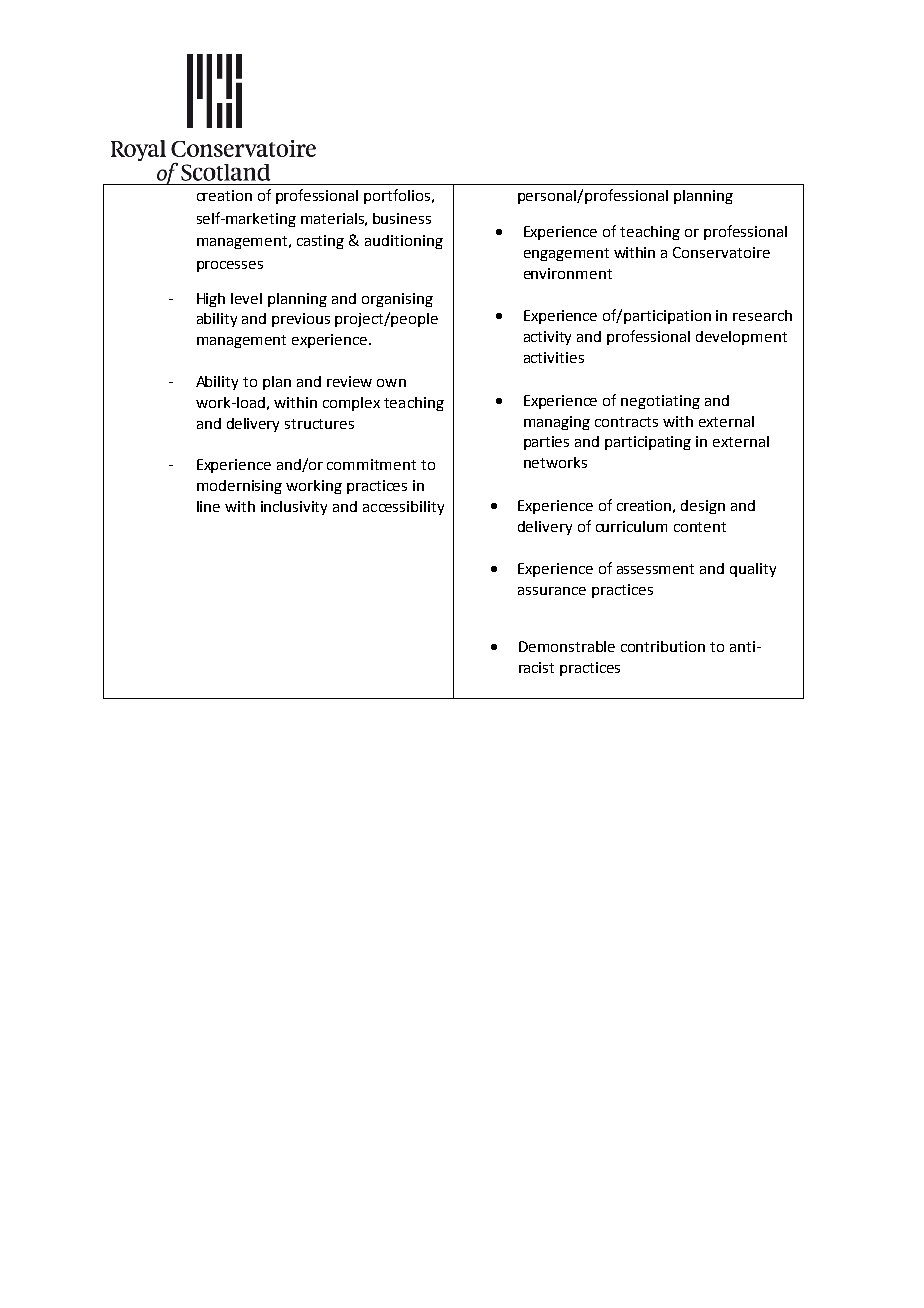 The image size is (924, 1308). Describe the element at coordinates (567, 646) in the image. I see `Demonstrable` at that location.
